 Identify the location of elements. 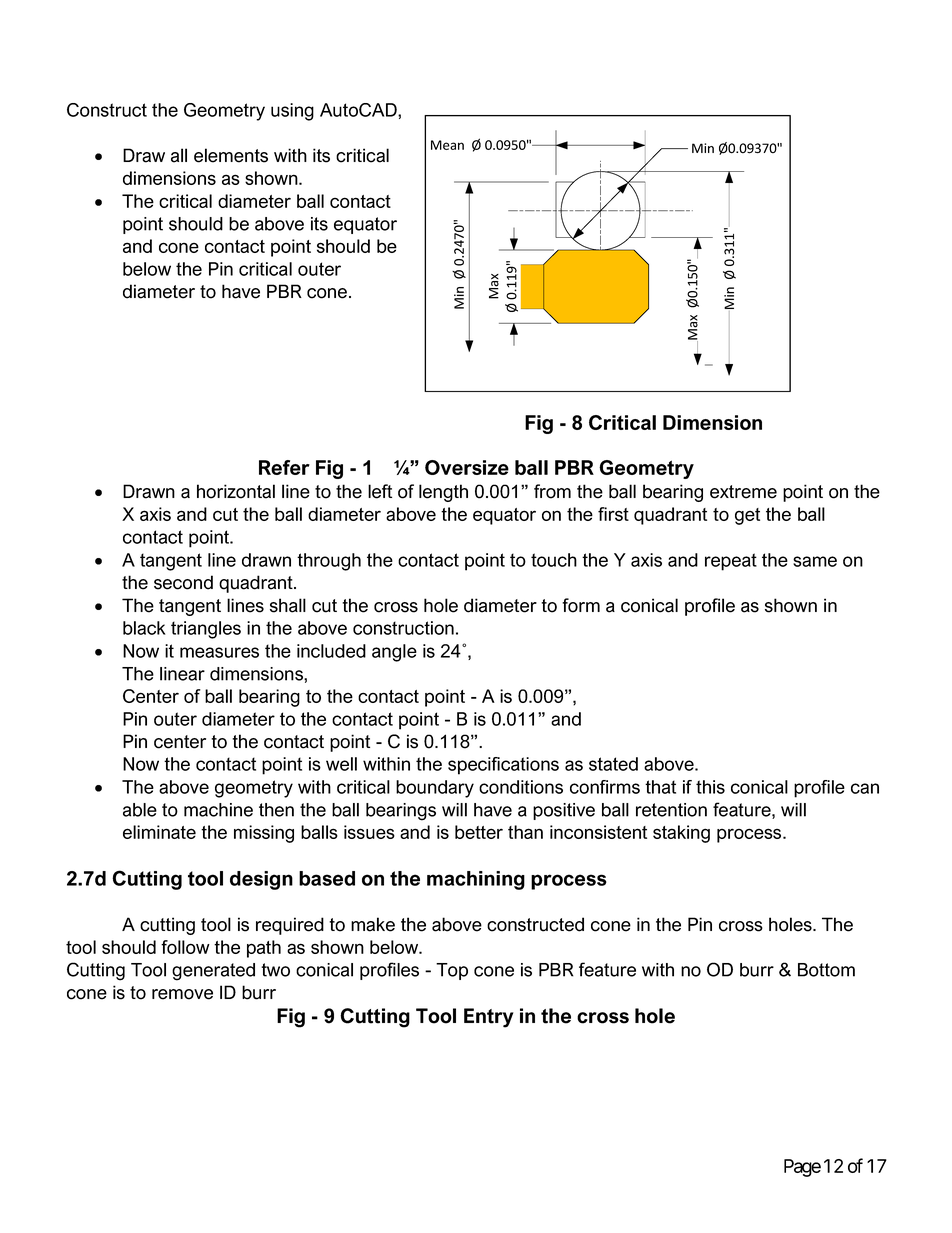
(231, 155).
